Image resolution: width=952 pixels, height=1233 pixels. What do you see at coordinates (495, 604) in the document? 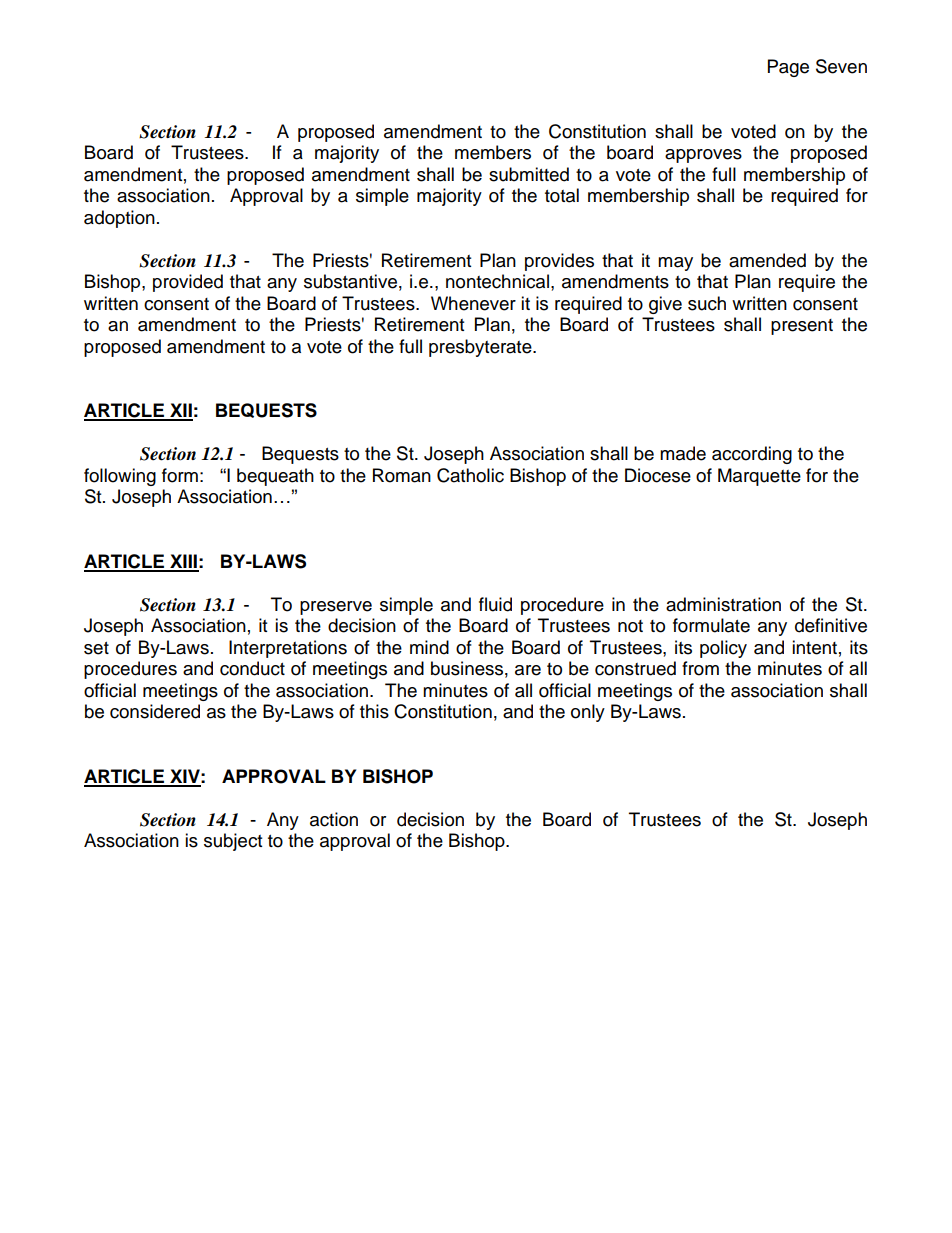
I see `fluid` at bounding box center [495, 604].
